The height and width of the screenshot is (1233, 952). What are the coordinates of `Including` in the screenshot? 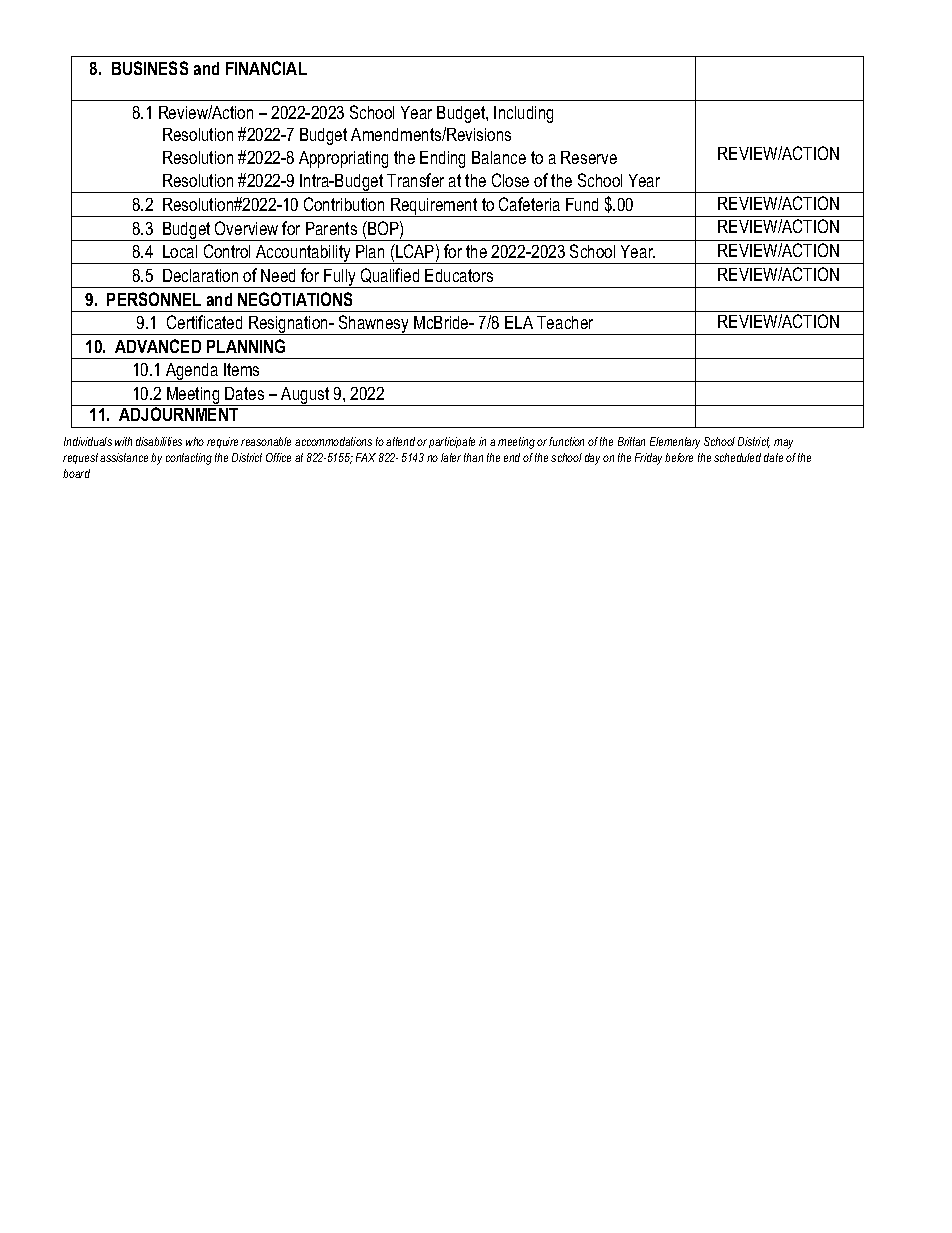 It's located at (523, 114).
